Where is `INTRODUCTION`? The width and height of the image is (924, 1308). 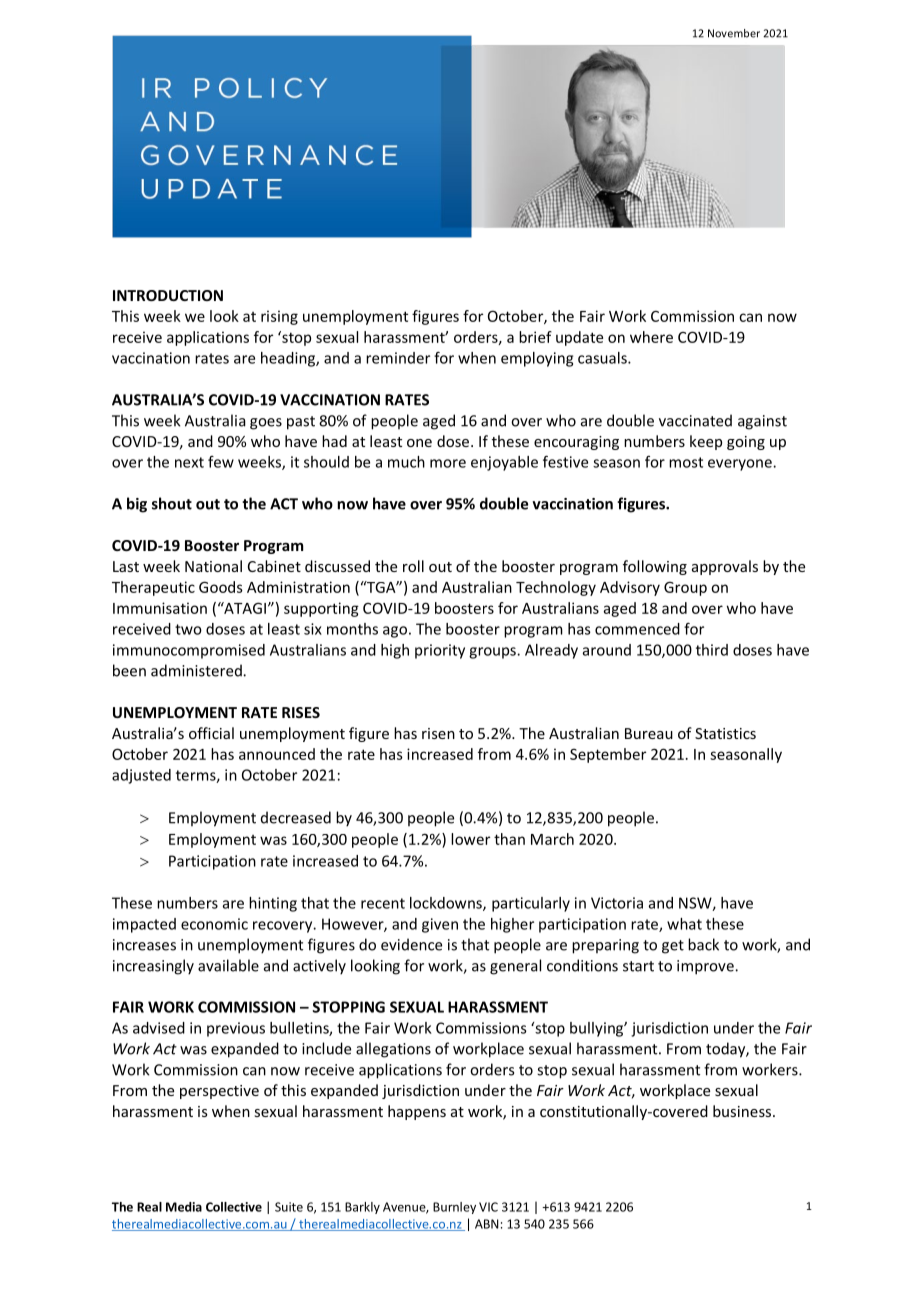 INTRODUCTION is located at coordinates (168, 295).
